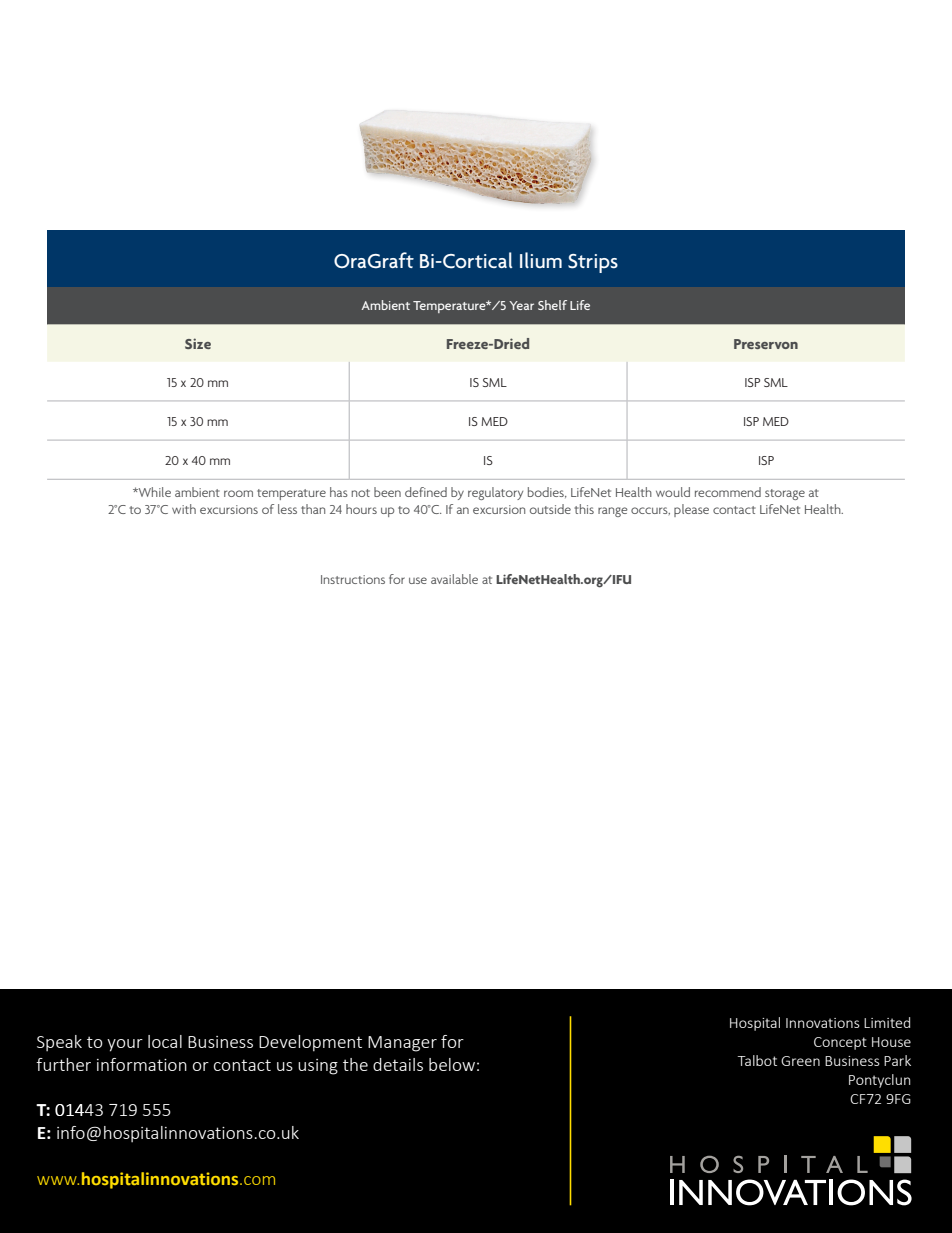 This page has width=952, height=1233. I want to click on Year, so click(521, 305).
